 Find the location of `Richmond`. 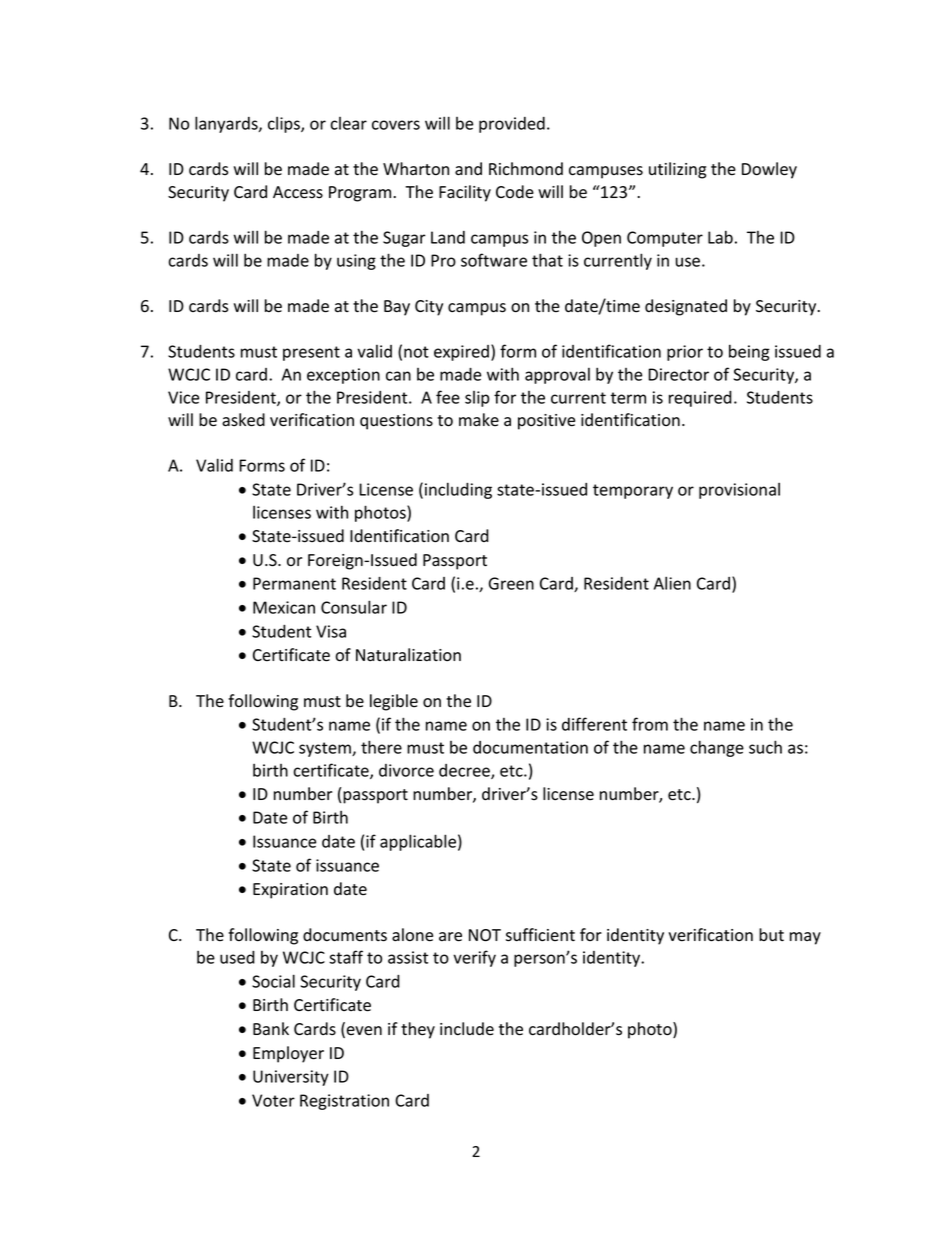

Richmond is located at coordinates (526, 169).
